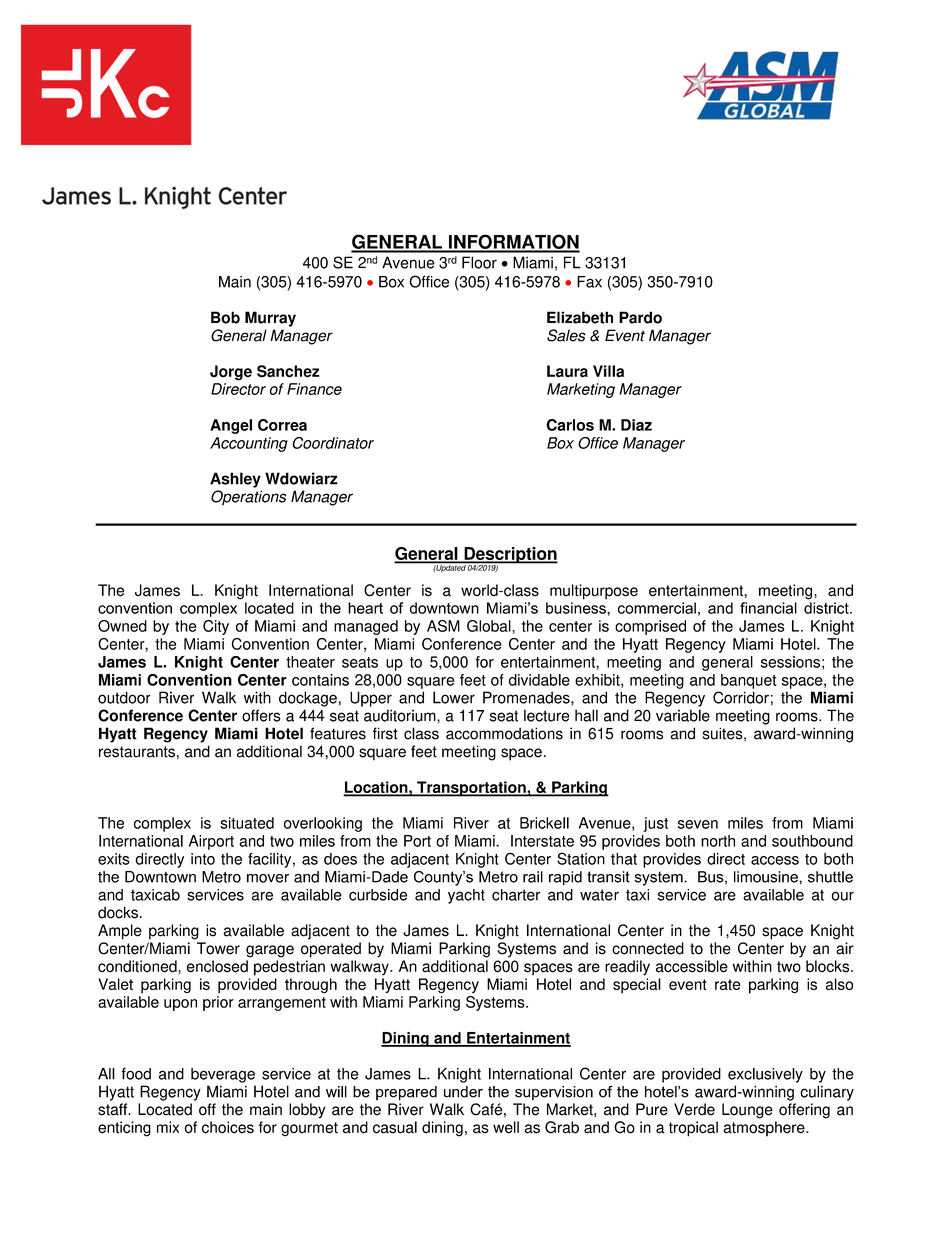 The height and width of the screenshot is (1233, 952). I want to click on Pardo, so click(640, 317).
